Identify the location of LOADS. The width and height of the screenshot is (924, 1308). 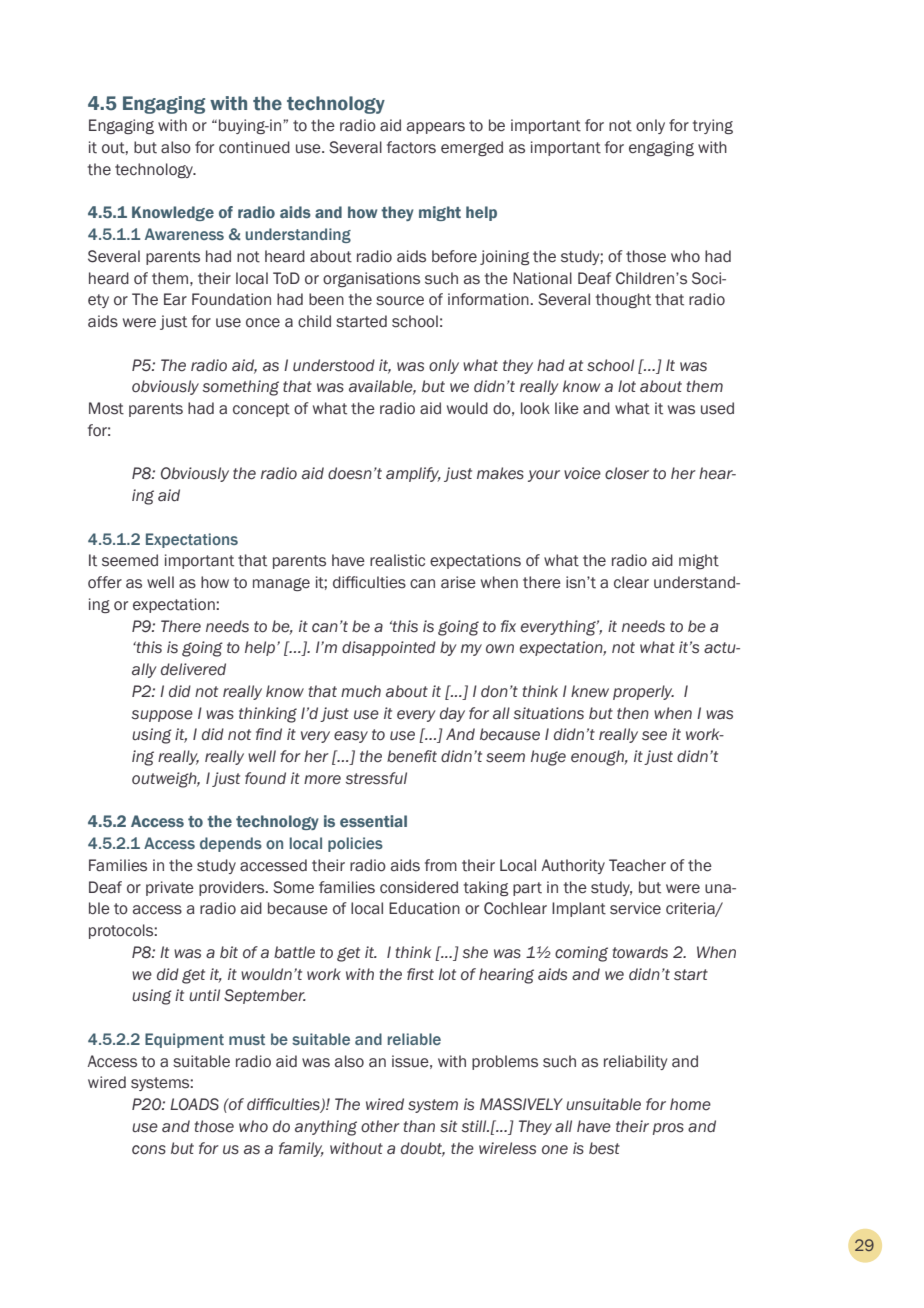
(194, 1104).
